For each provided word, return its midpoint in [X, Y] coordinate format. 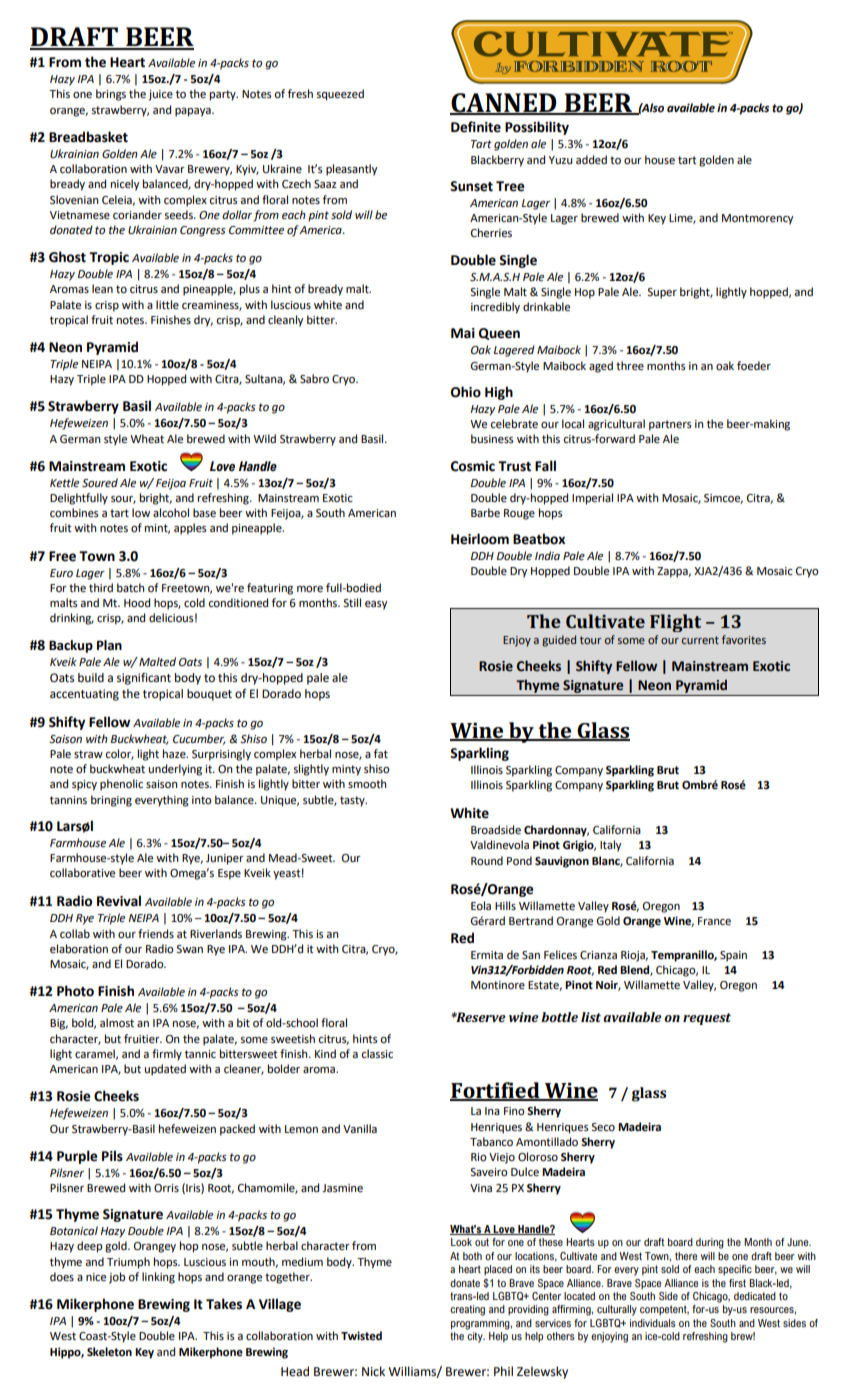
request [707, 1019]
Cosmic [473, 466]
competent [664, 1310]
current [700, 640]
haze [175, 754]
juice [161, 95]
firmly [167, 1055]
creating [467, 1310]
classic [377, 1054]
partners [670, 425]
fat [381, 754]
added [591, 160]
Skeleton [109, 1352]
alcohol [171, 513]
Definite [476, 127]
